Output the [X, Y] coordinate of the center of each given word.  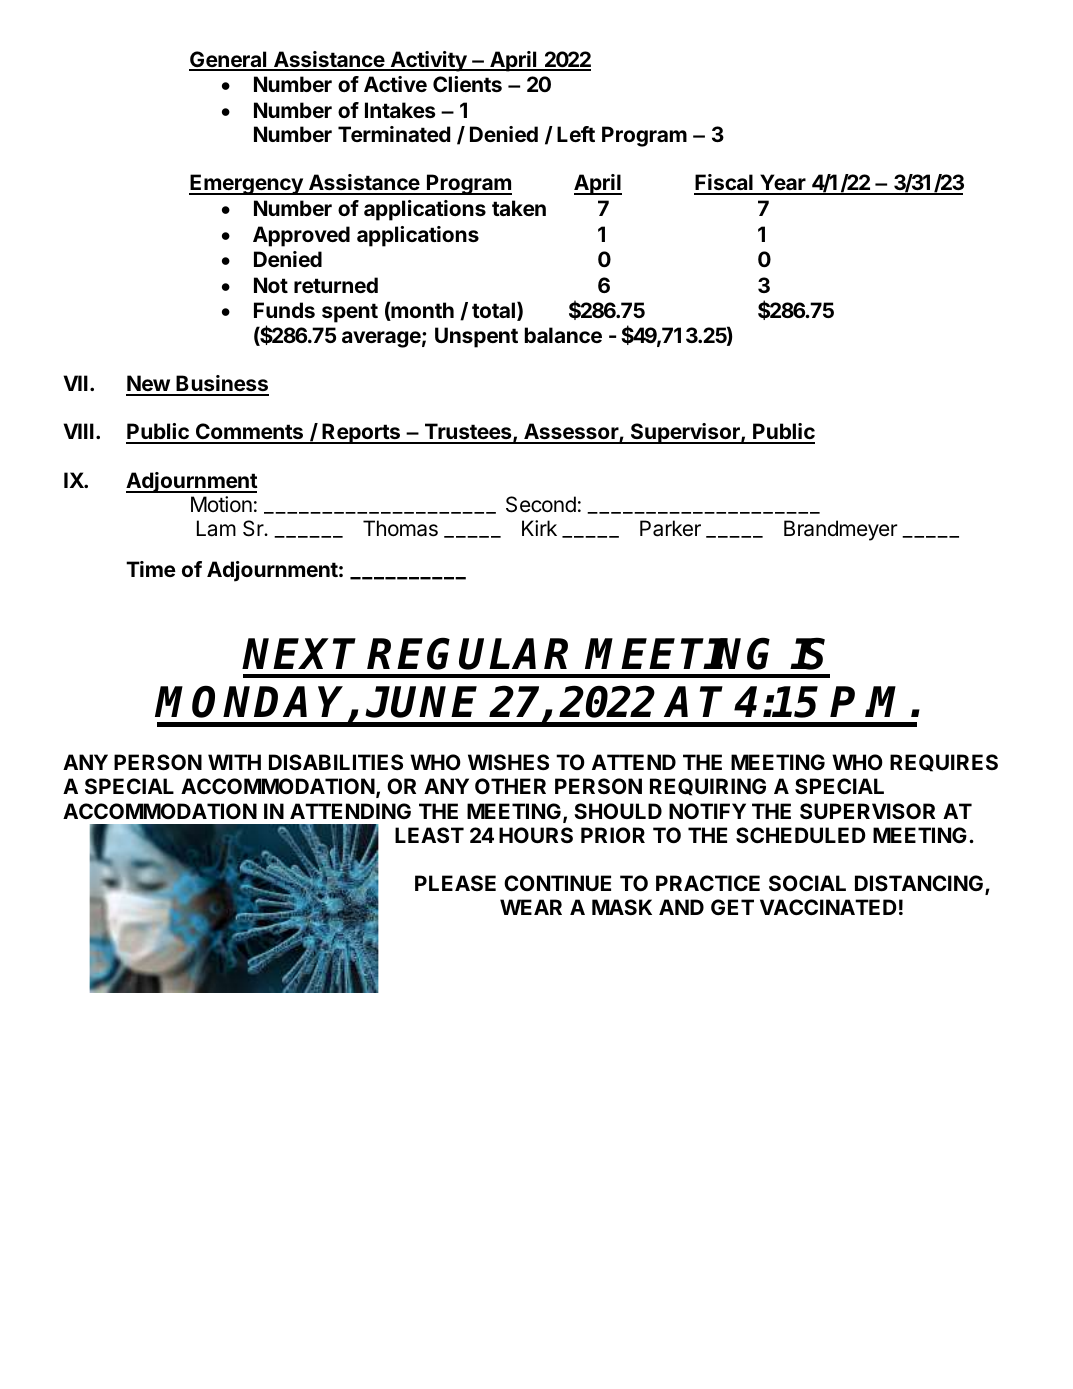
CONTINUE [557, 883]
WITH [234, 762]
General [229, 60]
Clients [467, 84]
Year [783, 184]
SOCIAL [807, 883]
